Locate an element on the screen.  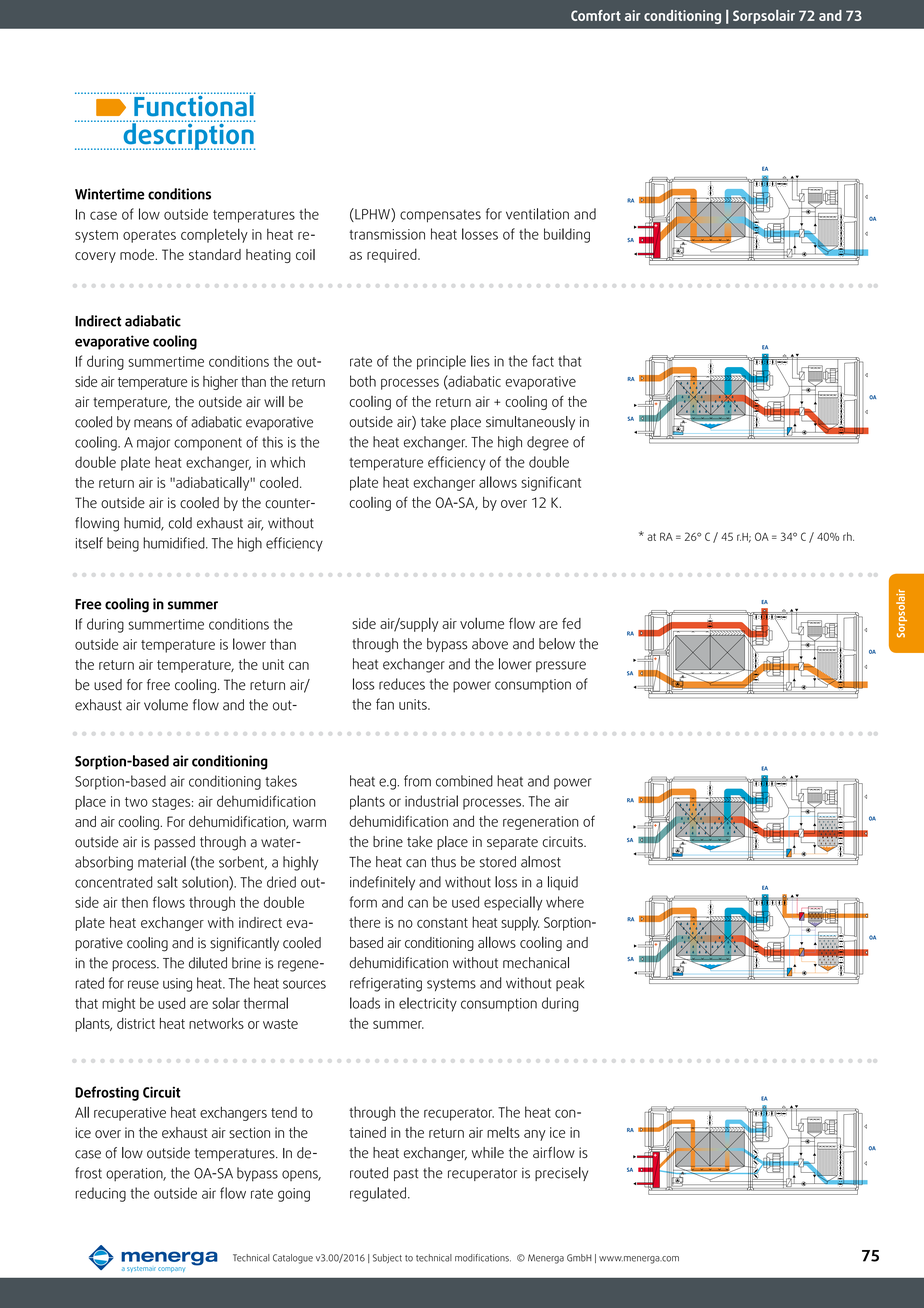
transmission is located at coordinates (387, 234).
